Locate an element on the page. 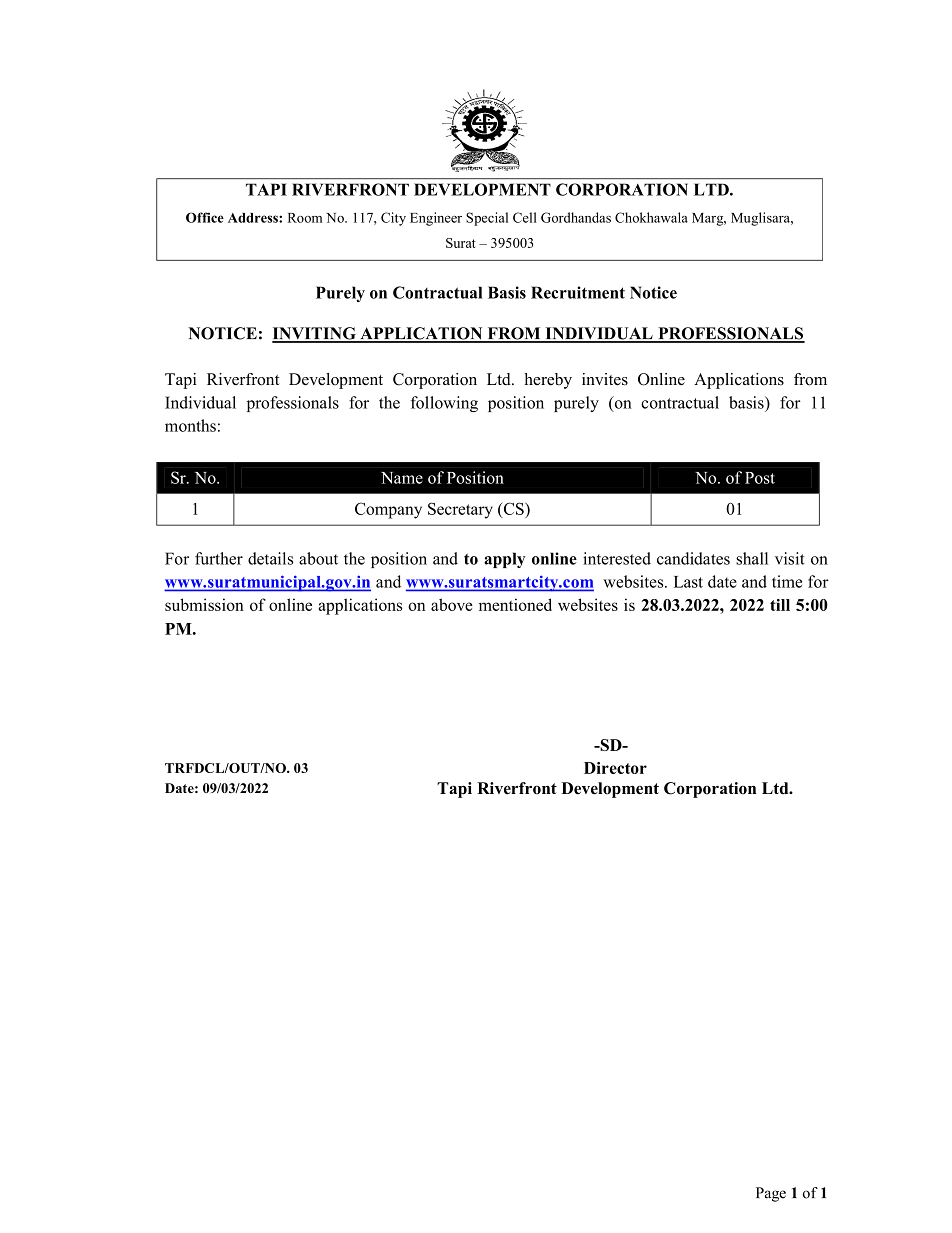 The image size is (952, 1233). time is located at coordinates (787, 581).
